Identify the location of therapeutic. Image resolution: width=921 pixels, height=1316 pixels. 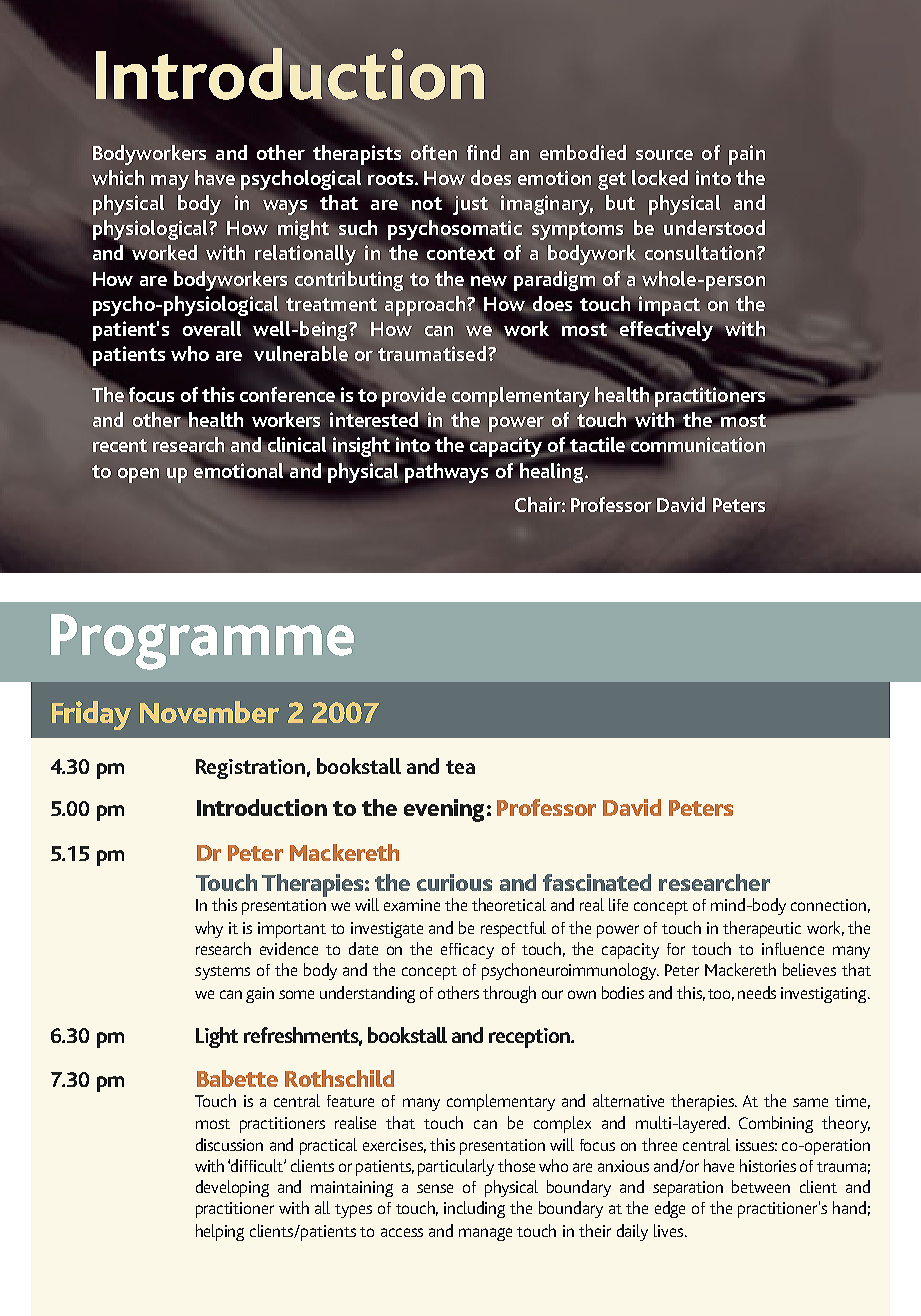
(762, 929).
